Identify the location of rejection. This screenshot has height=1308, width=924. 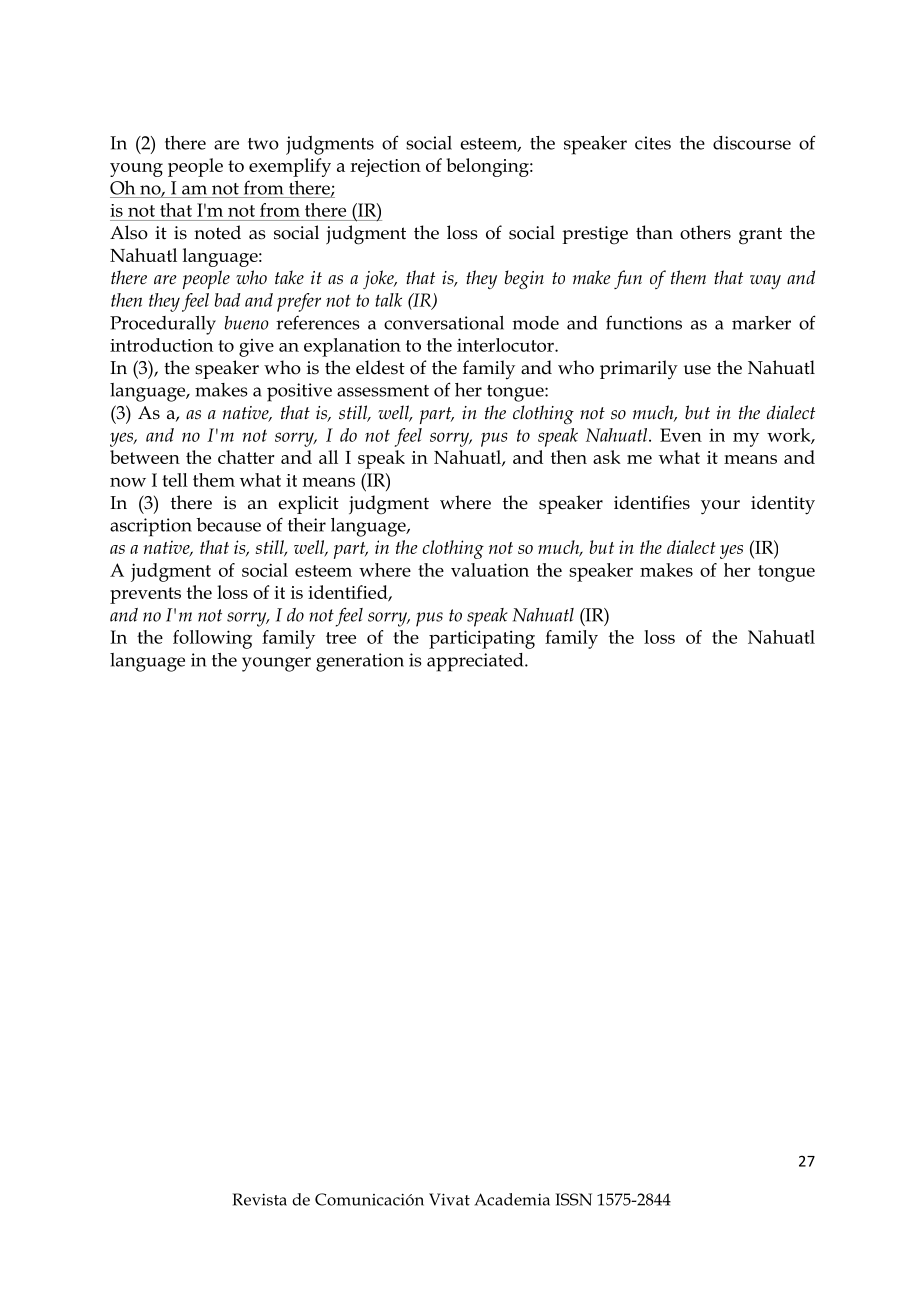
(385, 168).
